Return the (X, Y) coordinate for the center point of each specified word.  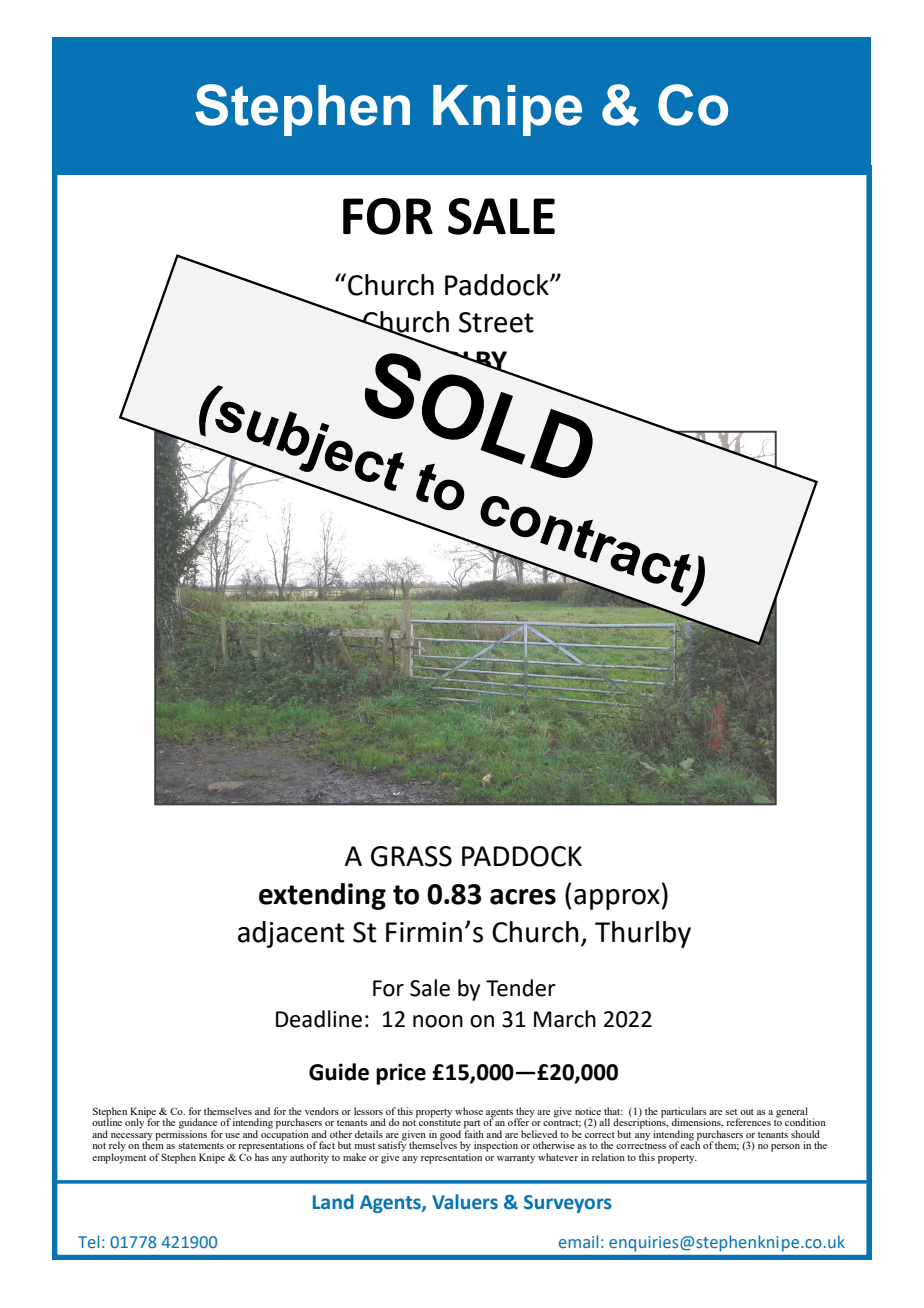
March (565, 1019)
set (731, 1112)
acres (523, 897)
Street (496, 322)
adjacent (291, 934)
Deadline (319, 1019)
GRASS (411, 856)
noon (438, 1021)
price (401, 1074)
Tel (88, 1241)
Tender (521, 988)
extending (322, 896)
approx (617, 899)
